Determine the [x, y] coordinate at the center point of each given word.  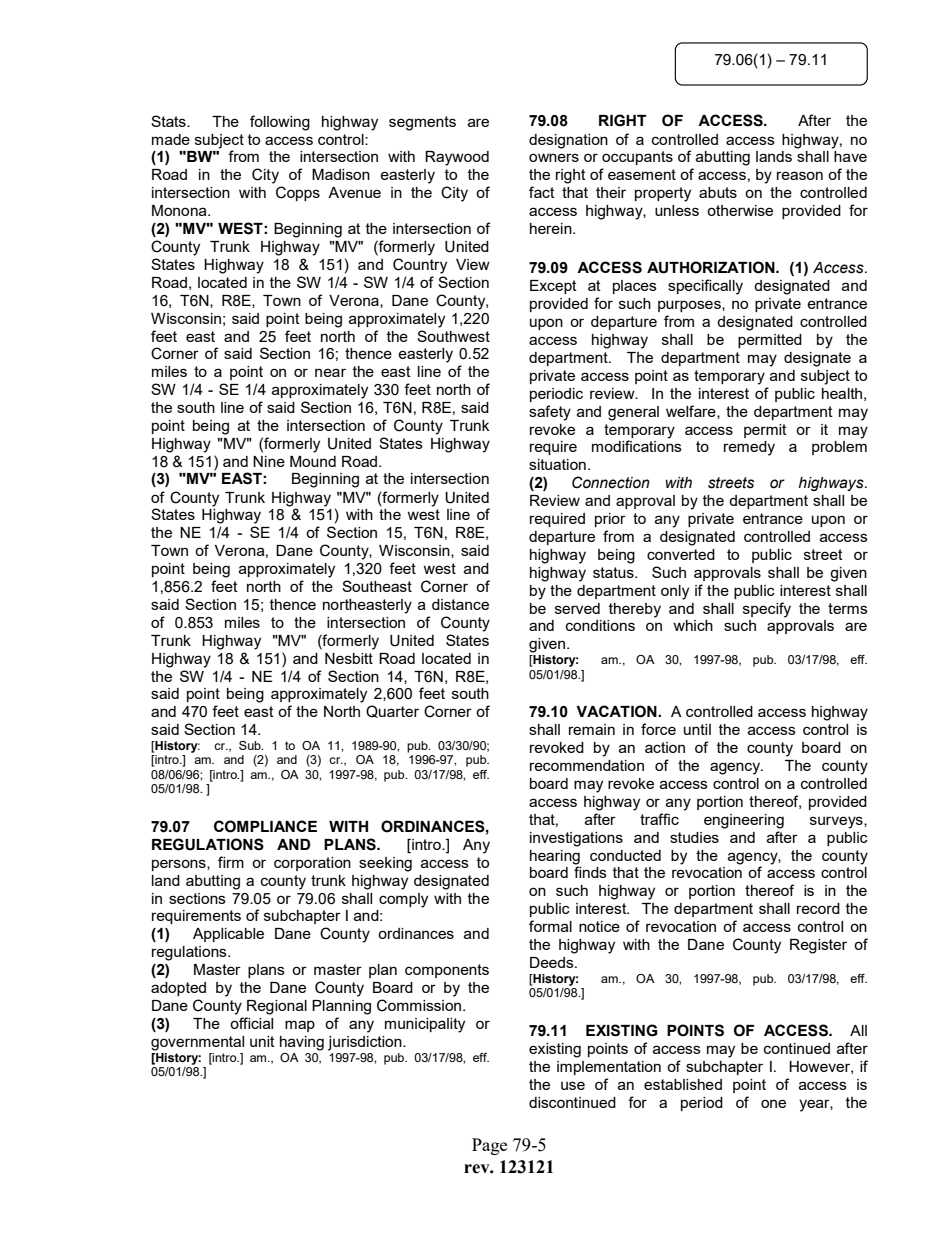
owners [554, 157]
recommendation [587, 765]
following [280, 123]
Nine [269, 461]
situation [557, 464]
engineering [744, 821]
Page [489, 1146]
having [302, 1043]
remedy [749, 448]
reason [800, 175]
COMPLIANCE [265, 826]
